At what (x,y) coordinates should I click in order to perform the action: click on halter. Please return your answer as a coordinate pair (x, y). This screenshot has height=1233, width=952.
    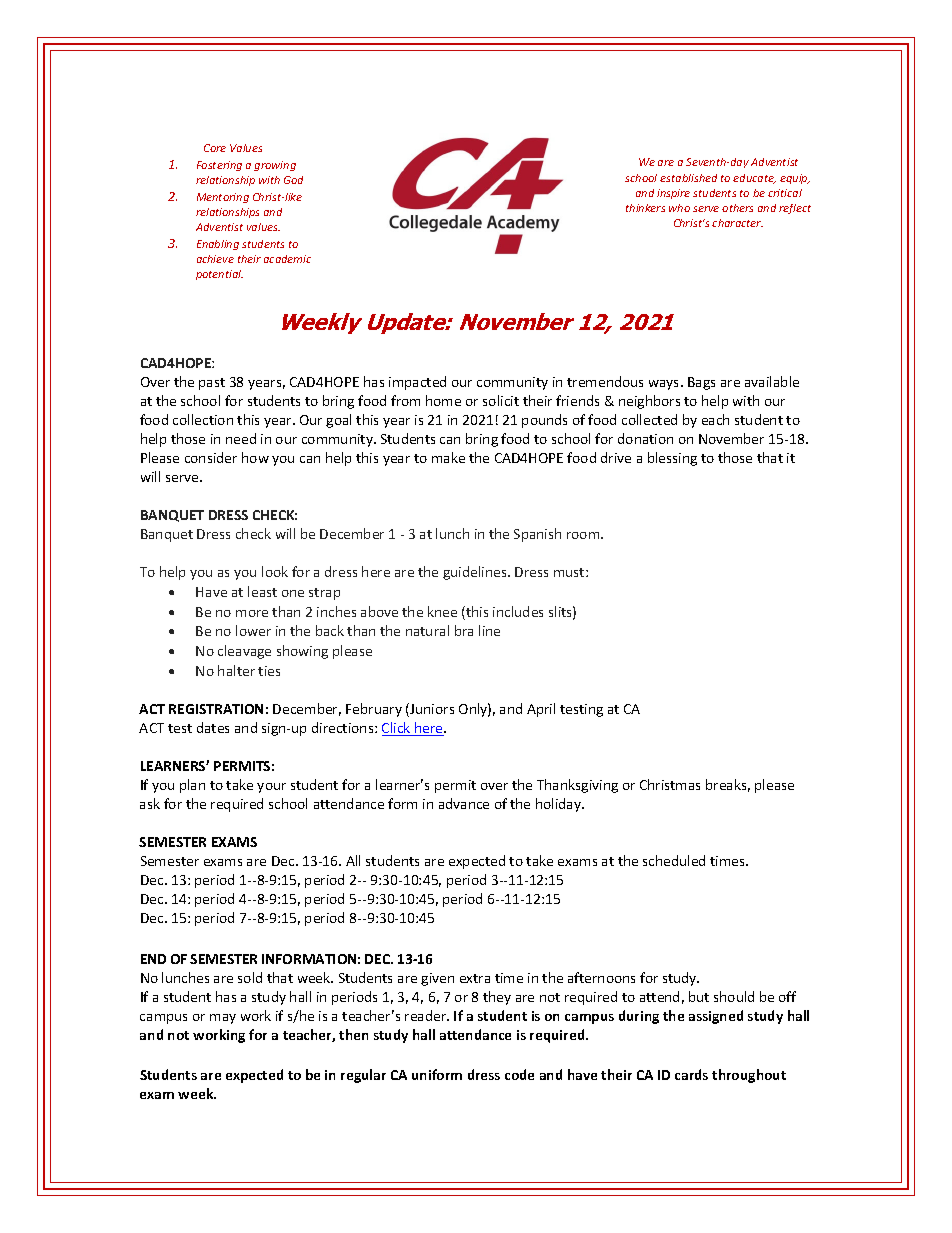
    Looking at the image, I should click on (236, 670).
